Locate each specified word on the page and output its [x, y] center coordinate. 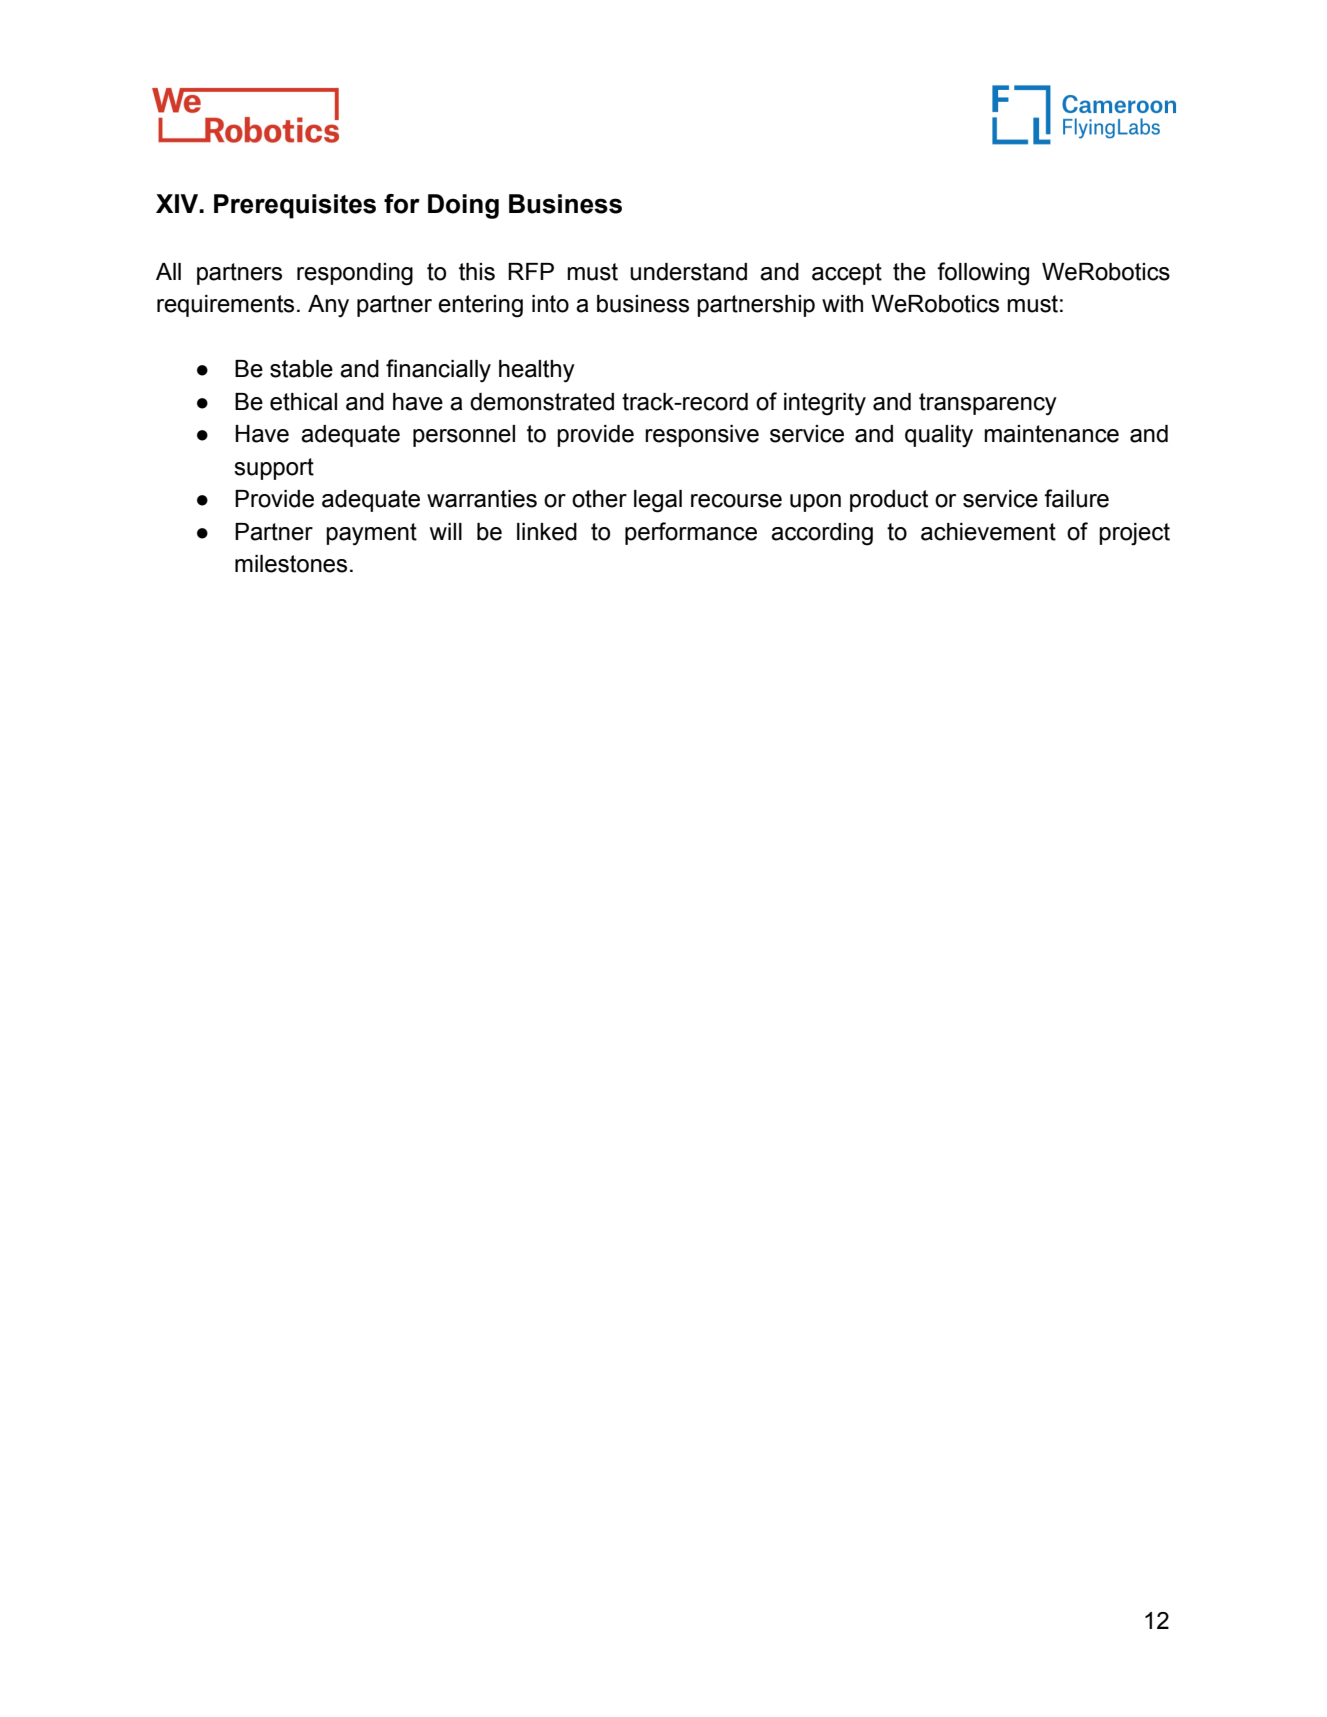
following [983, 274]
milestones [291, 564]
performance [691, 533]
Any [328, 306]
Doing [463, 206]
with [842, 304]
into [550, 304]
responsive [702, 436]
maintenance [1051, 434]
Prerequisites [295, 206]
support [274, 469]
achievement [988, 532]
